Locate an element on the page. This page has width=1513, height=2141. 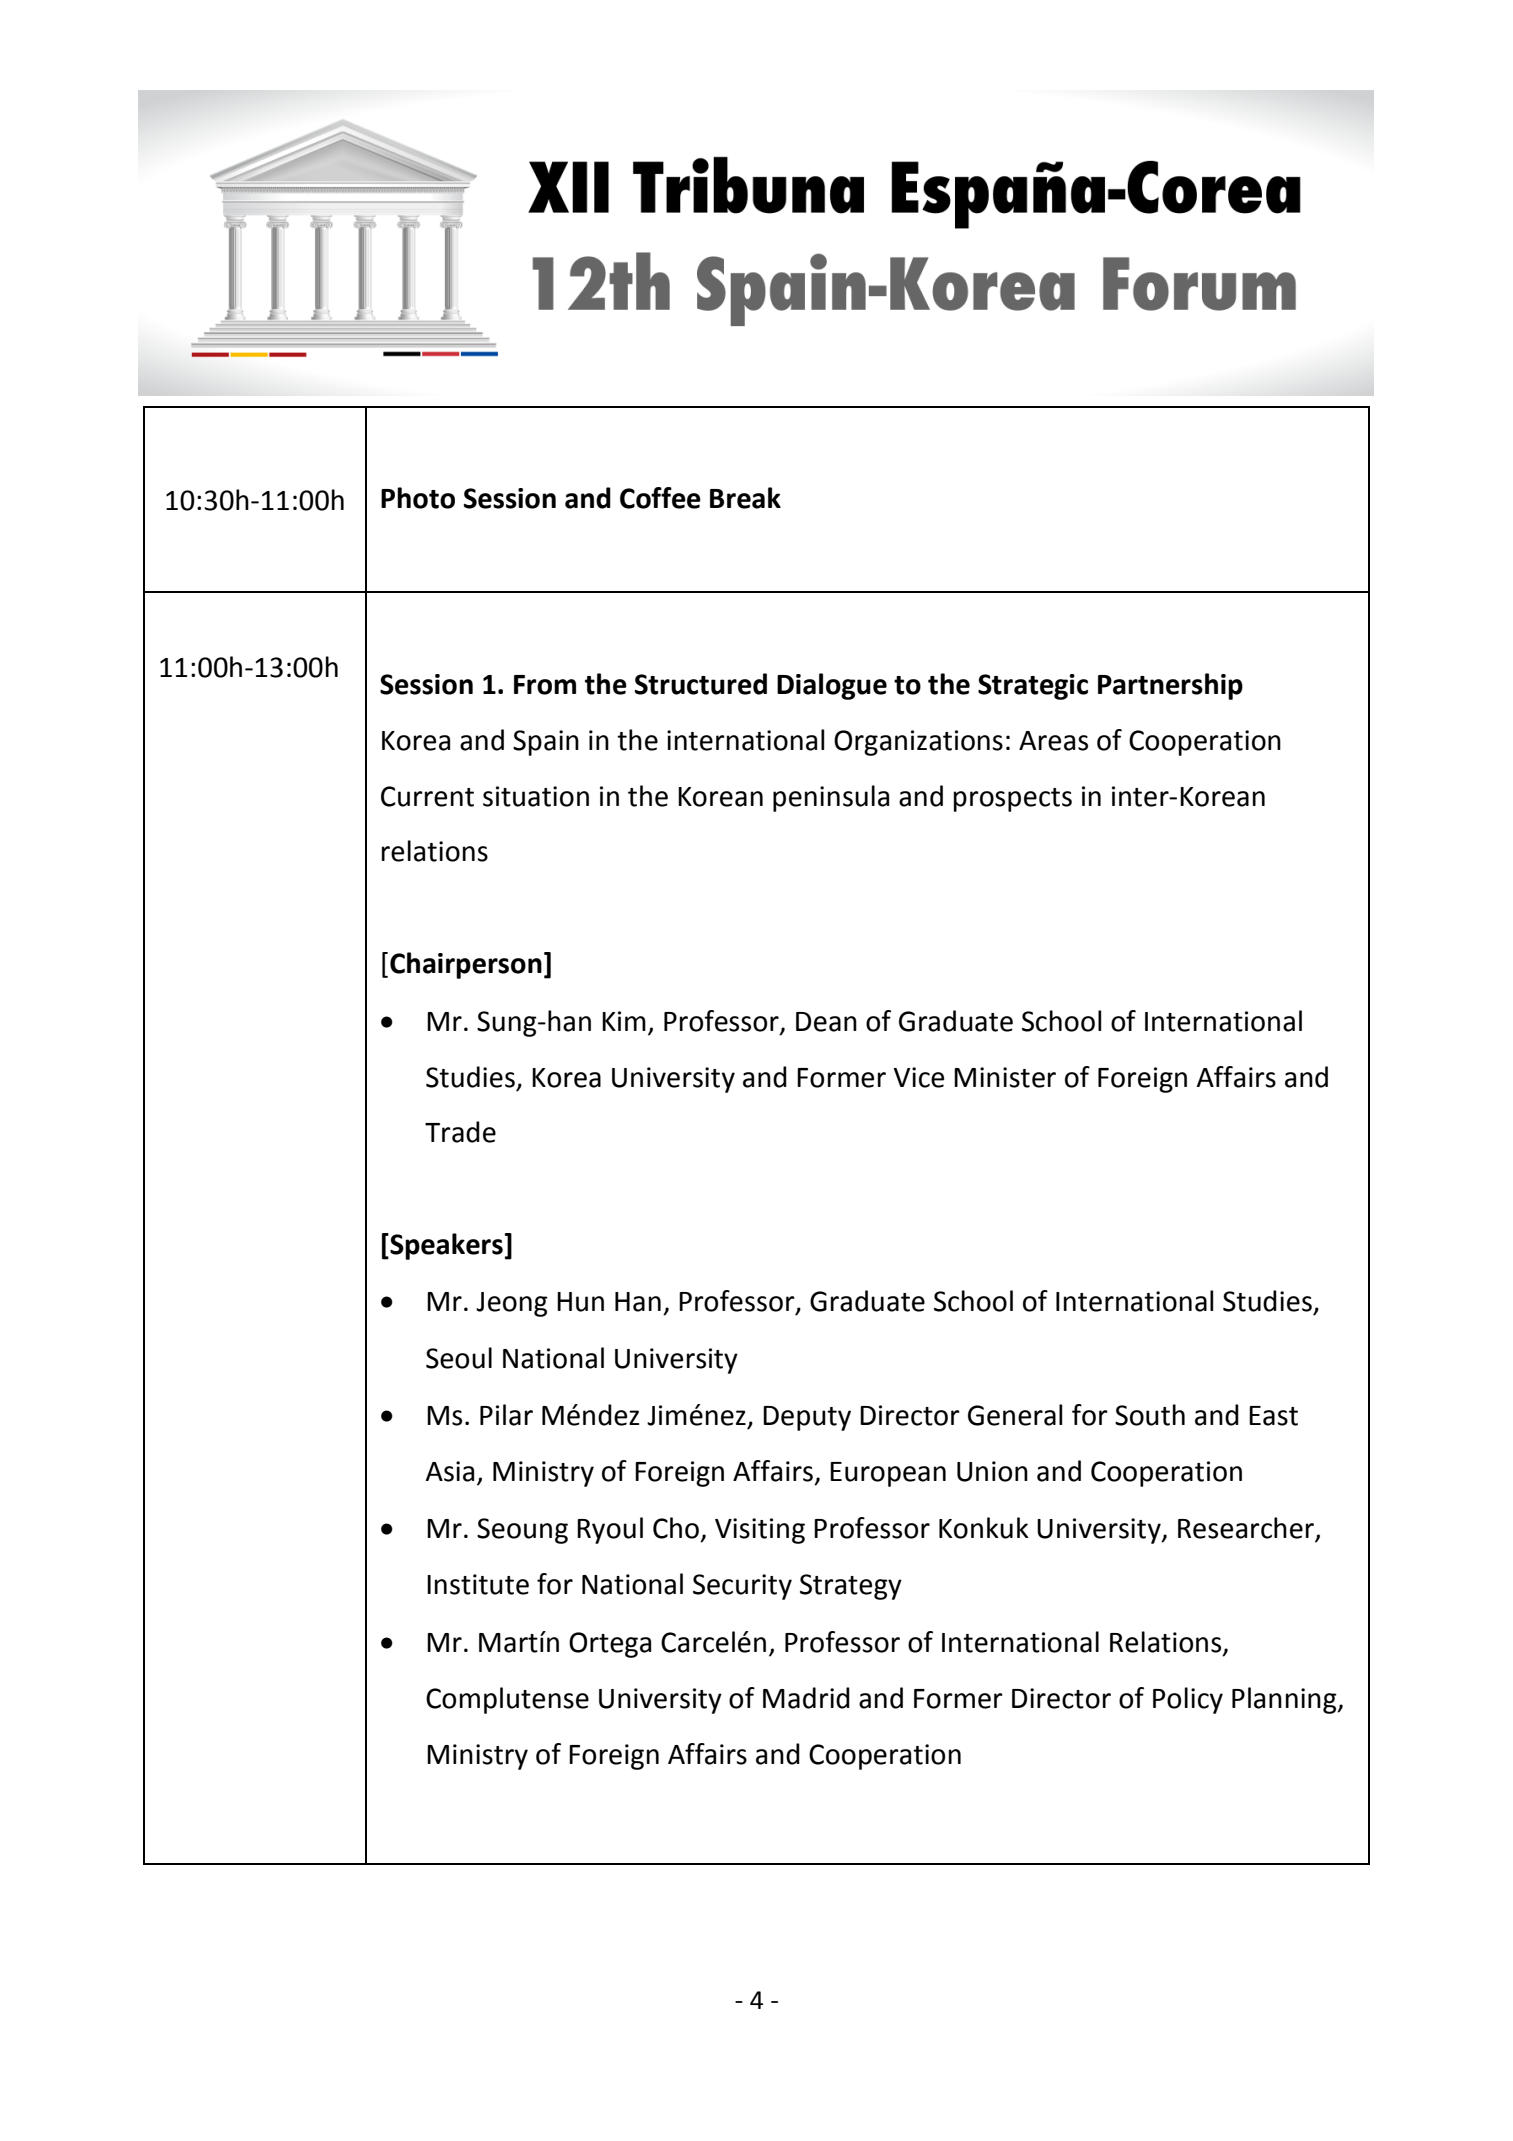
Trade is located at coordinates (460, 1132).
